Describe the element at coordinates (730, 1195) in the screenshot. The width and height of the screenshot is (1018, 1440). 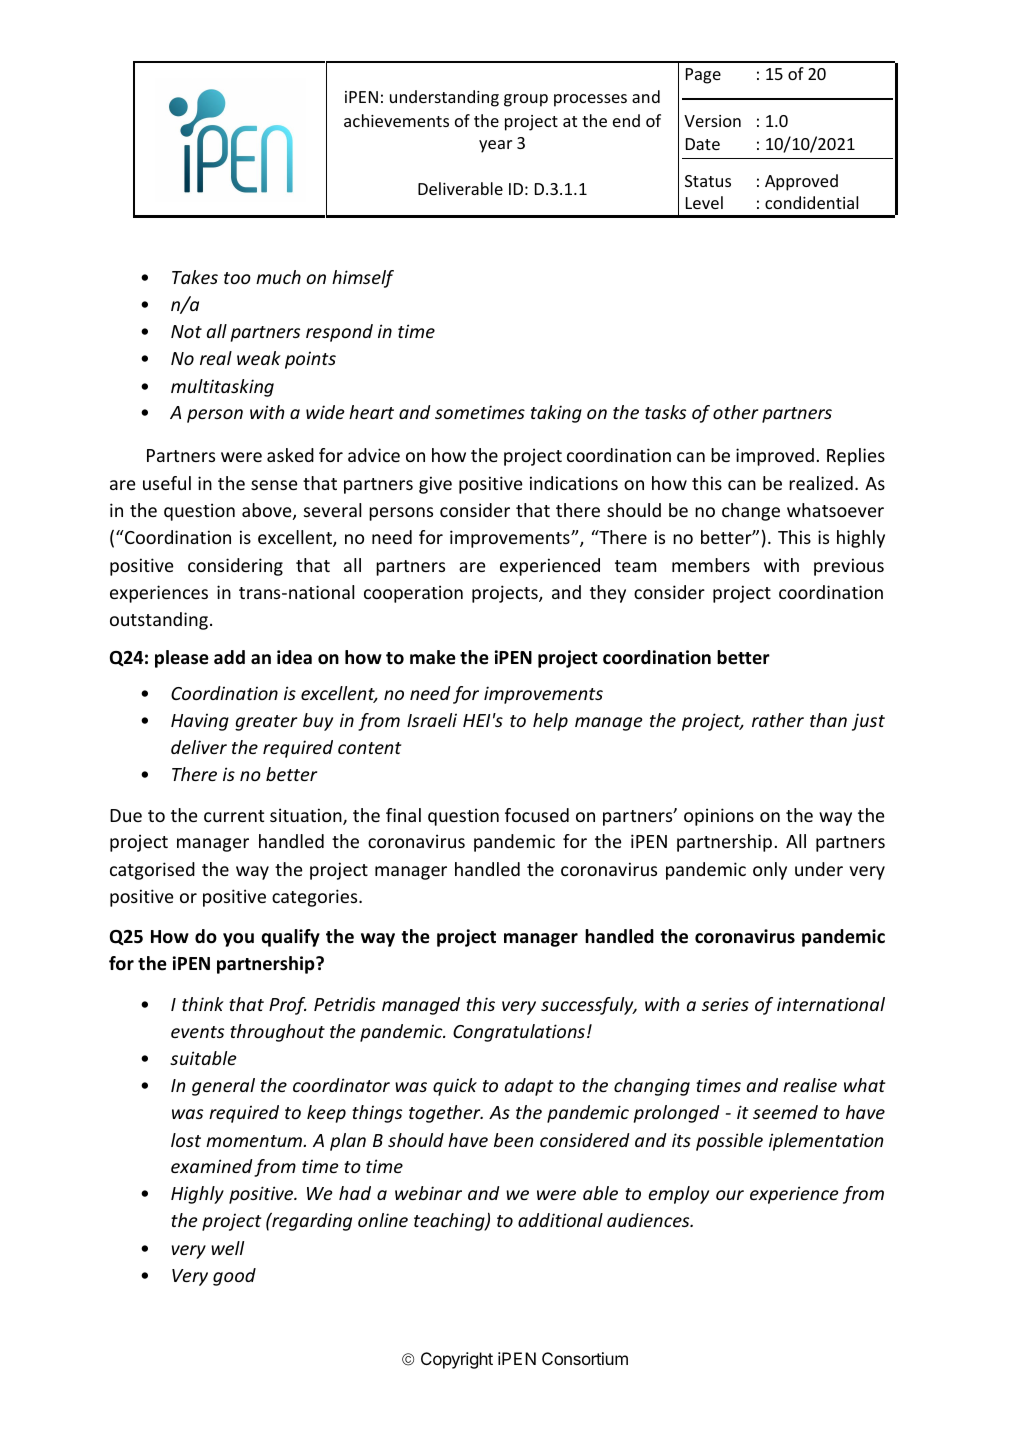
I see `our` at that location.
